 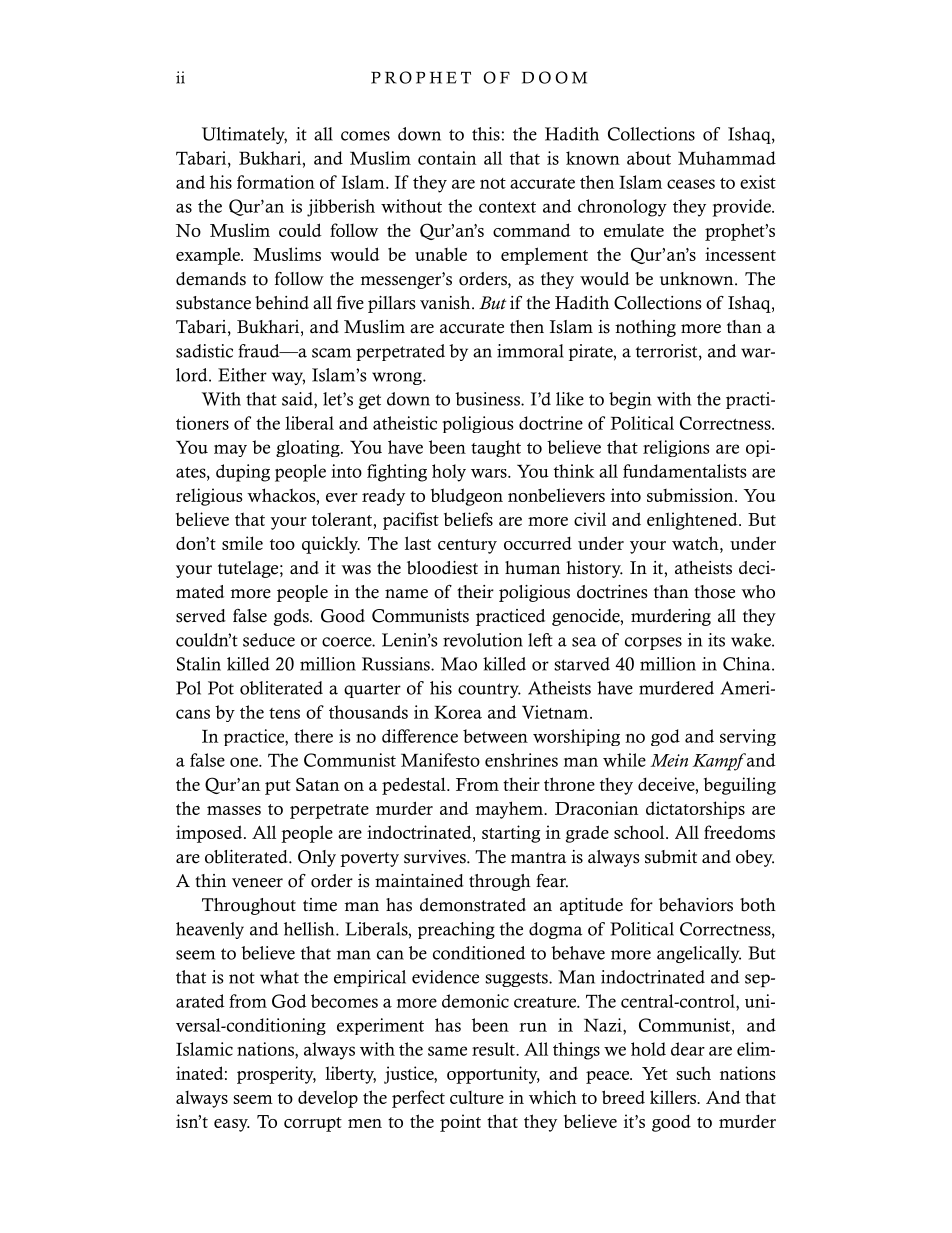 I want to click on mayhem, so click(x=510, y=810).
